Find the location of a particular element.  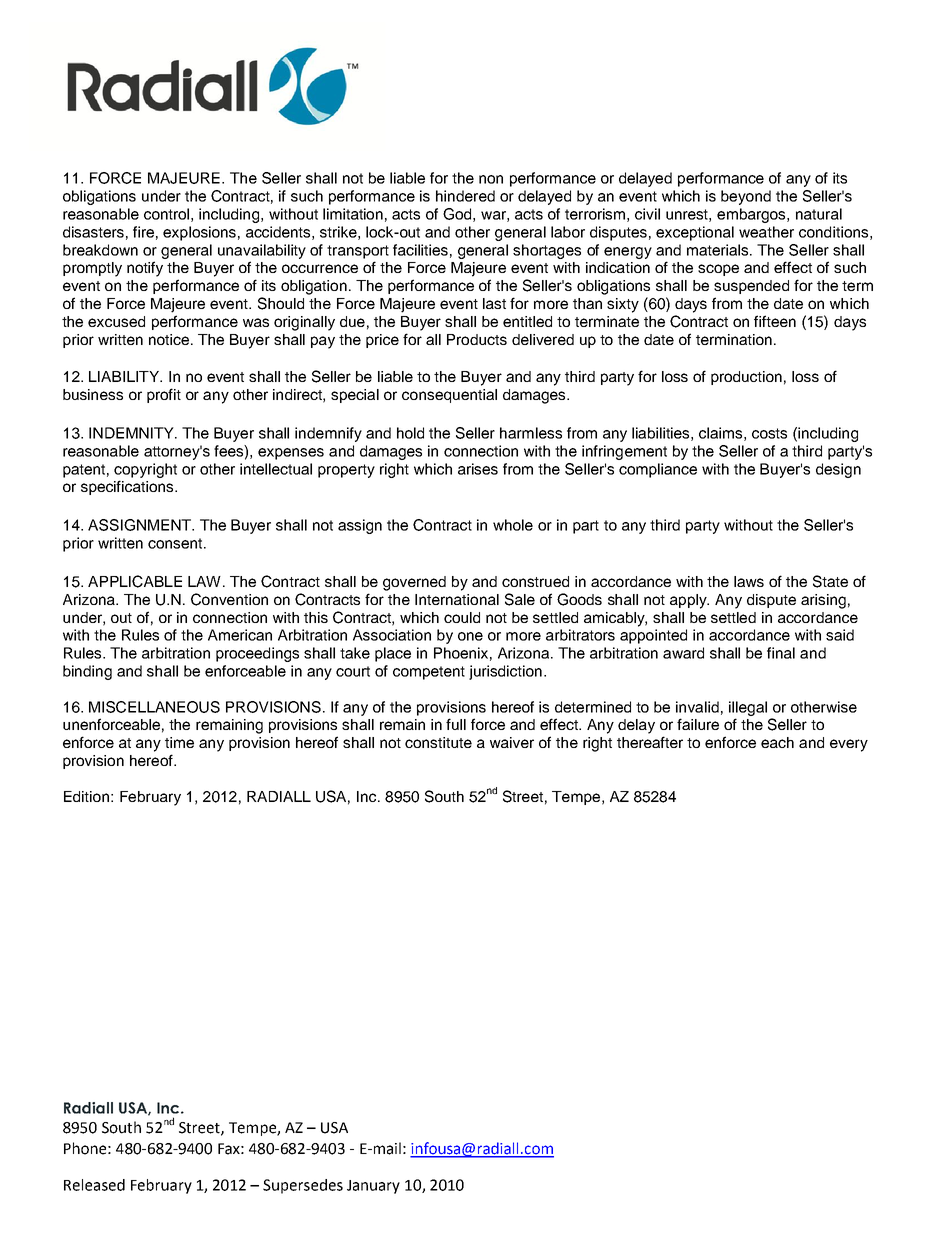

Released is located at coordinates (94, 1185).
